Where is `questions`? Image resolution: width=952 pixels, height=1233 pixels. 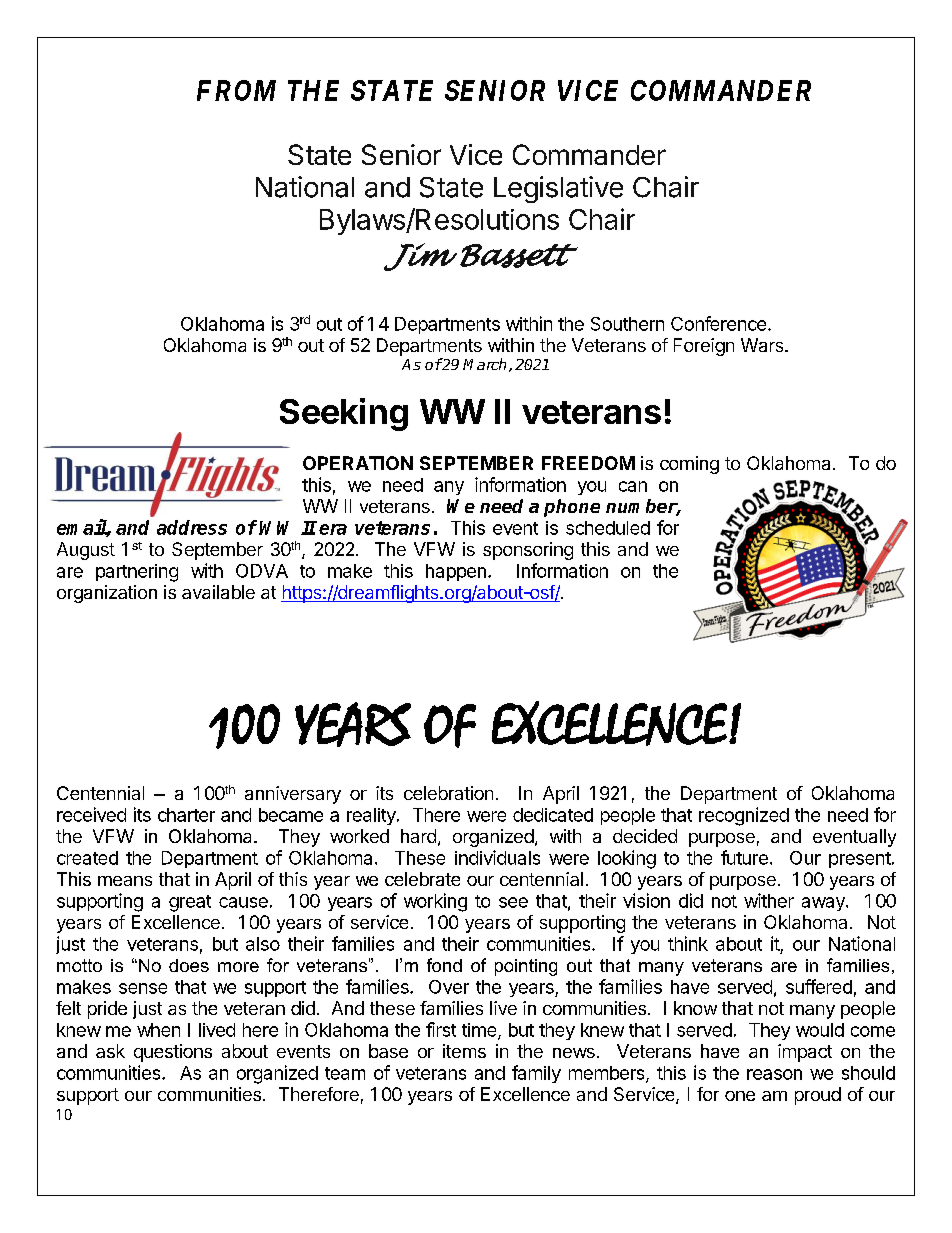 questions is located at coordinates (173, 1053).
